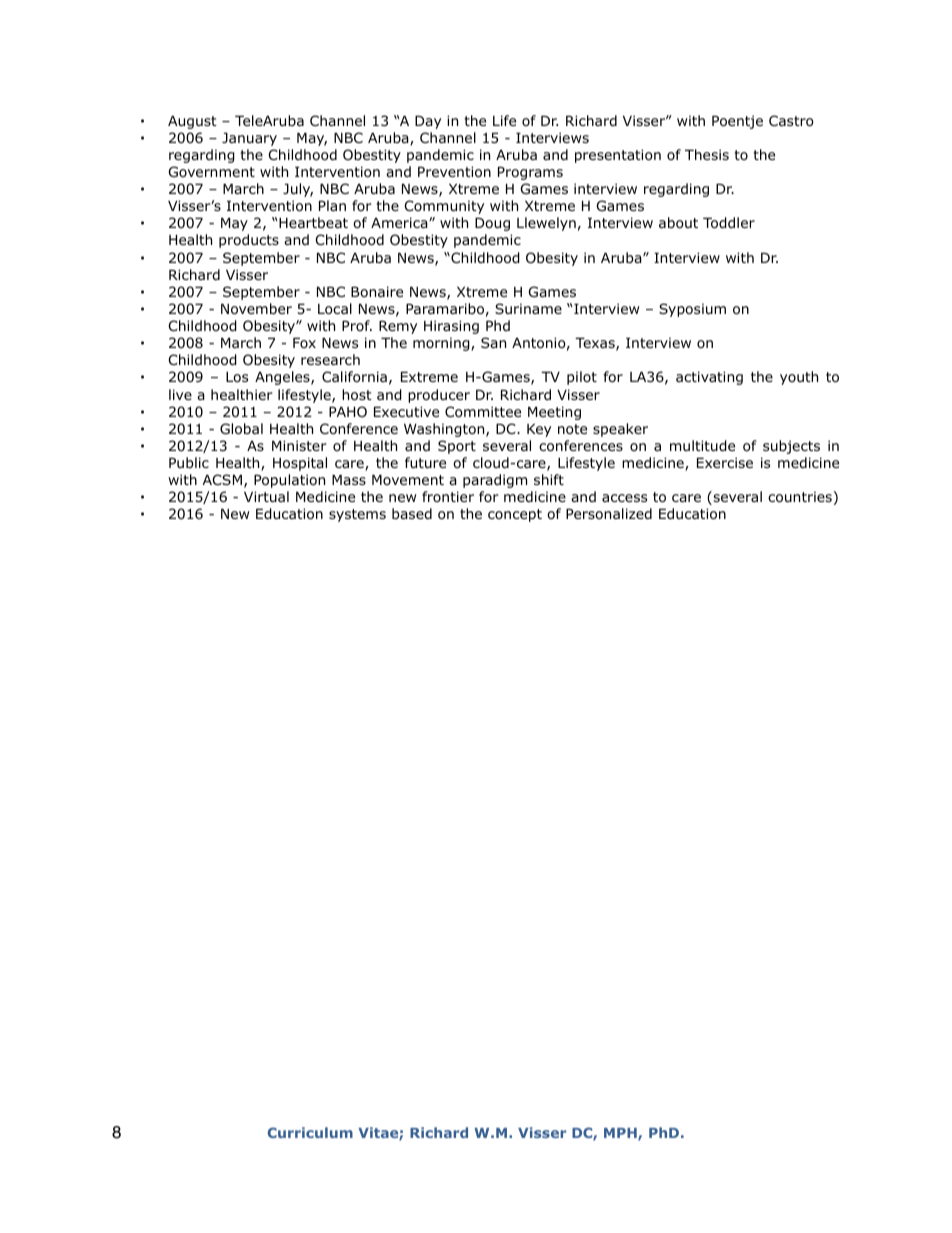 This screenshot has height=1233, width=952. What do you see at coordinates (266, 496) in the screenshot?
I see `Virtual` at bounding box center [266, 496].
